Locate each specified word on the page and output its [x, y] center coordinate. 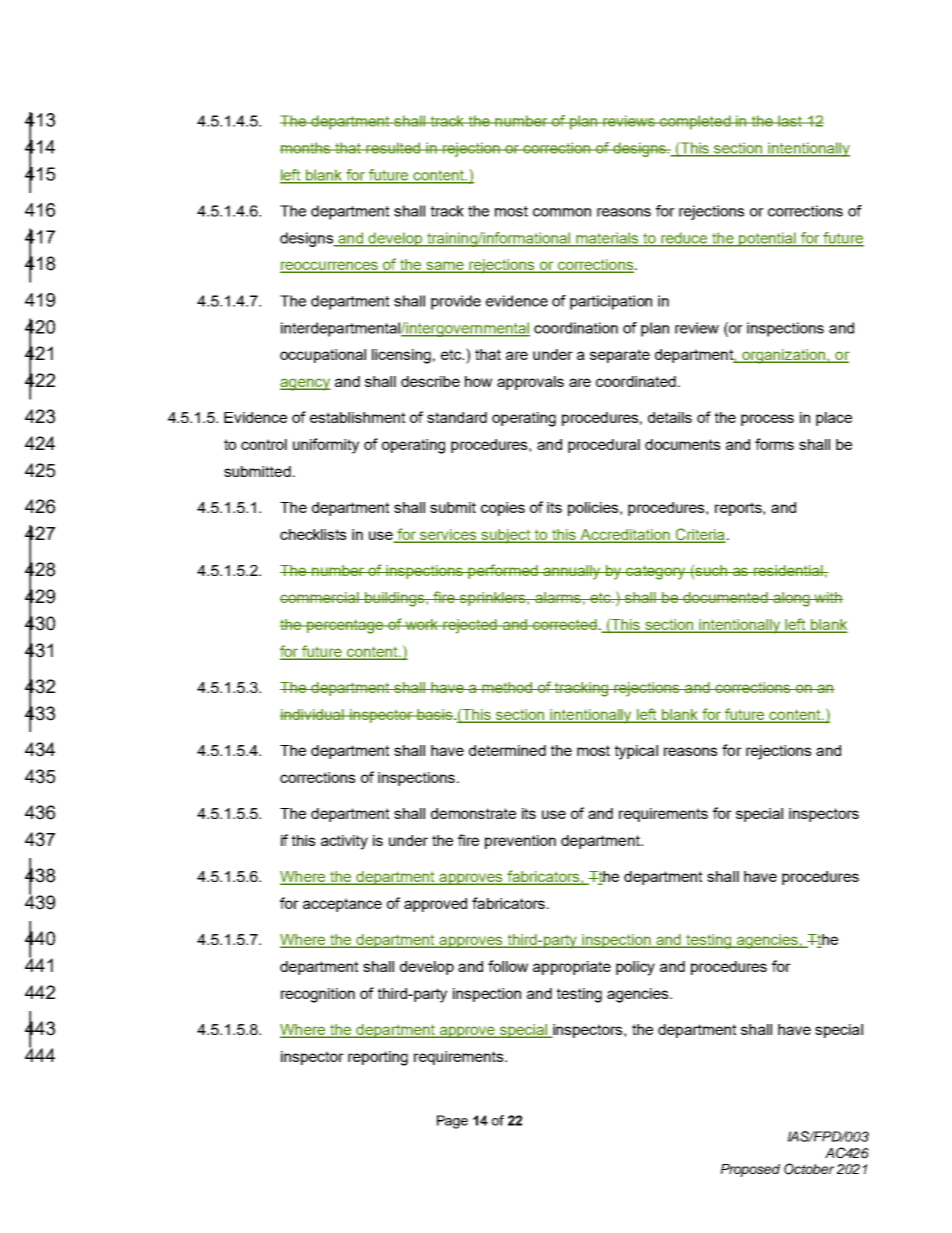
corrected [564, 624]
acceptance [342, 905]
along [791, 599]
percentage [345, 626]
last [790, 121]
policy [635, 968]
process [767, 420]
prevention [520, 842]
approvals [530, 383]
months [306, 148]
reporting [378, 1058]
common [562, 212]
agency [305, 384]
